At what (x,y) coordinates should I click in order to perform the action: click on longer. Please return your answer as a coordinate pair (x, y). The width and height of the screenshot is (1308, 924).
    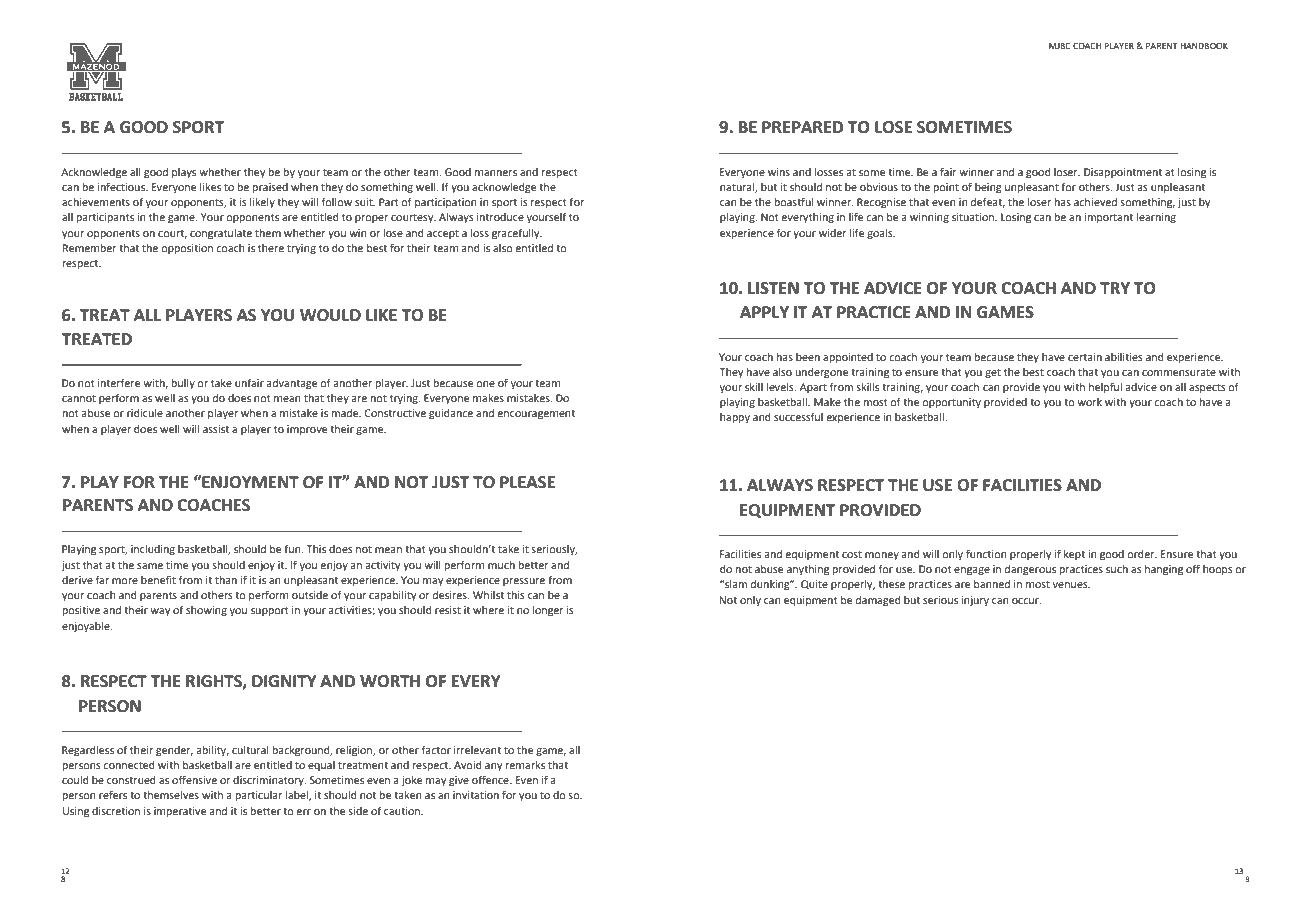
    Looking at the image, I should click on (548, 611).
